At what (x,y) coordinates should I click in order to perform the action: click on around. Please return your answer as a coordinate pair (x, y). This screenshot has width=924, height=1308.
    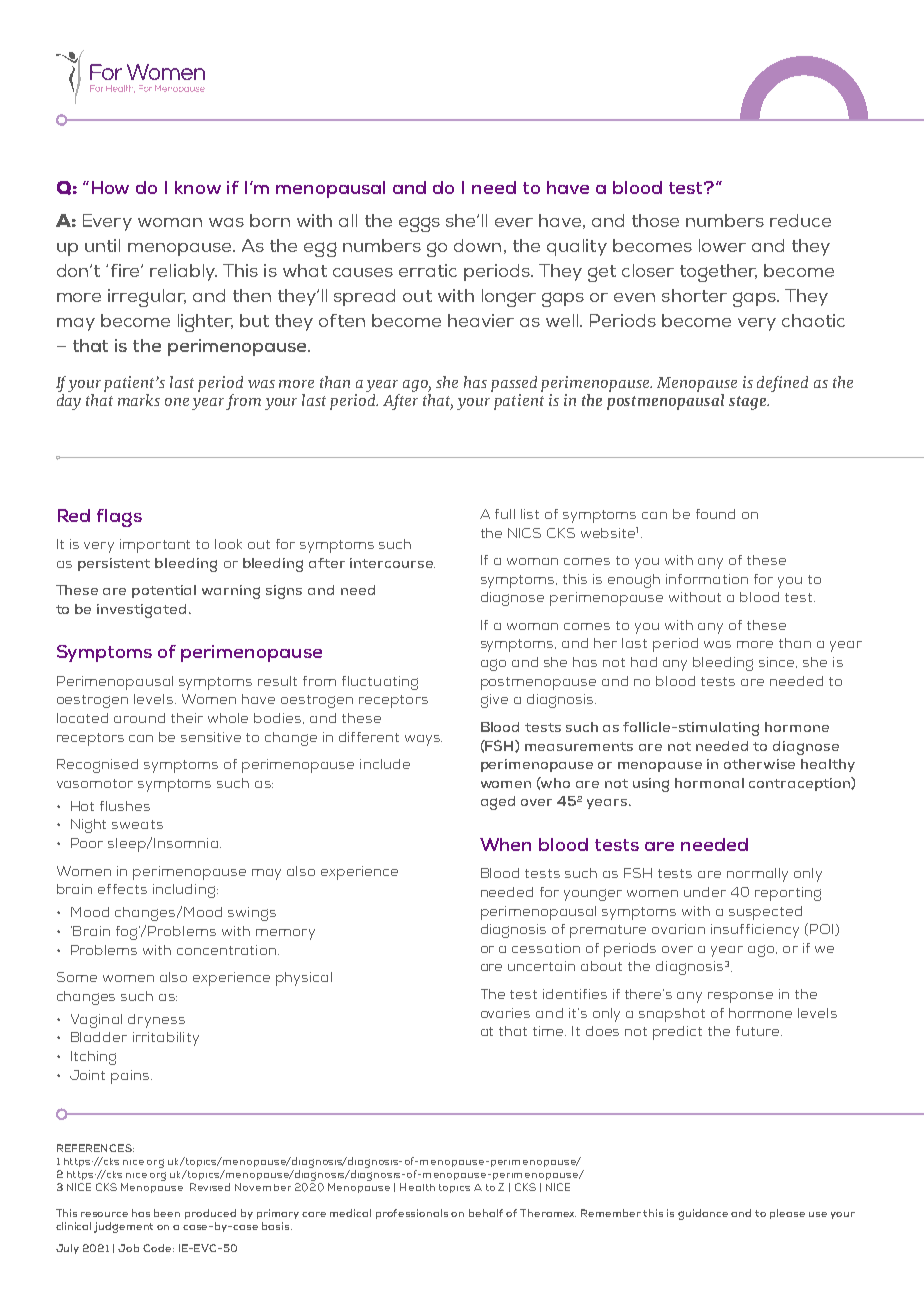
    Looking at the image, I should click on (139, 718).
